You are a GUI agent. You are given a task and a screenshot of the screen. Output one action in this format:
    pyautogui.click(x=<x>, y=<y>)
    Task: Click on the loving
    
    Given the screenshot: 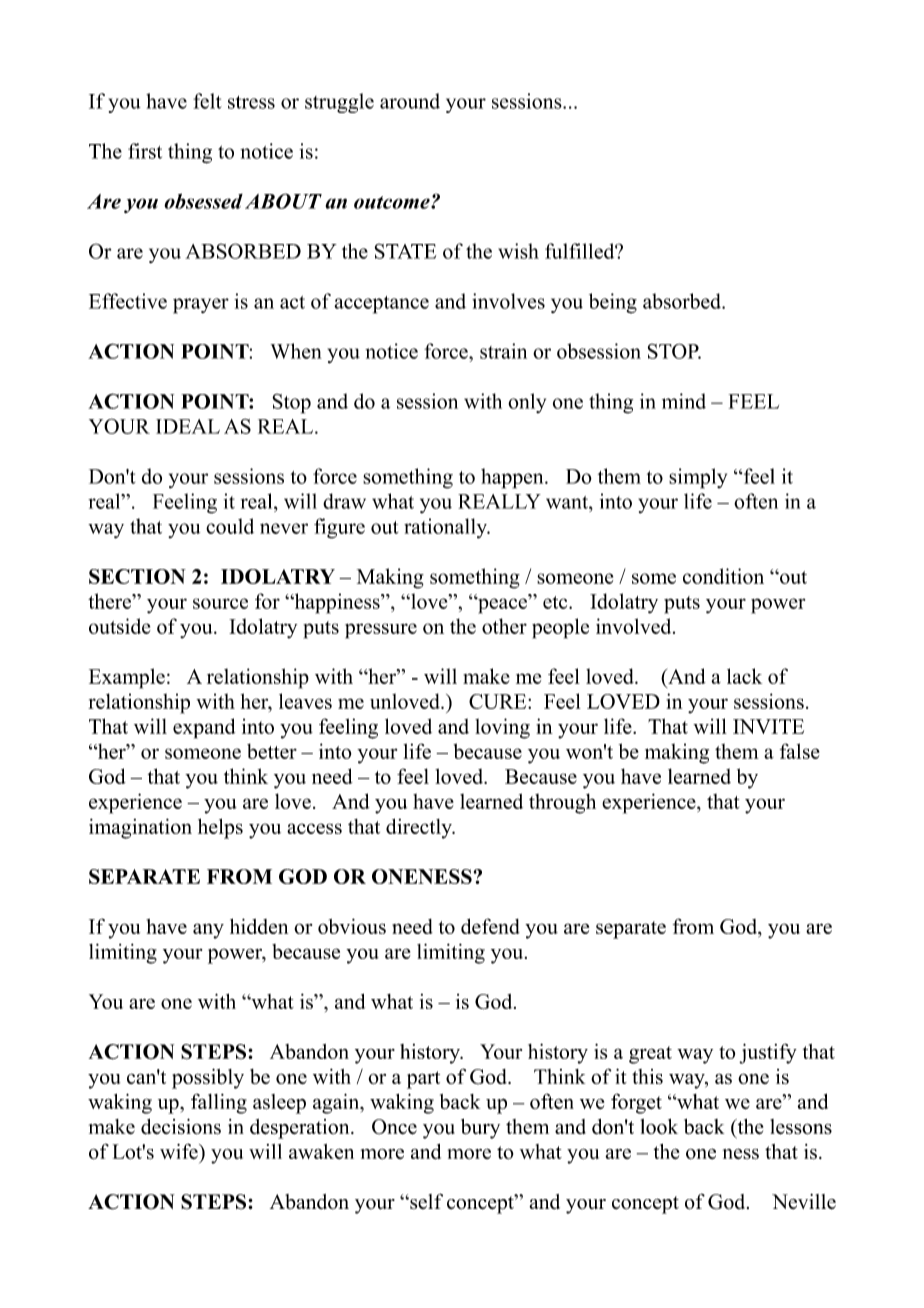 What is the action you would take?
    pyautogui.click(x=502, y=728)
